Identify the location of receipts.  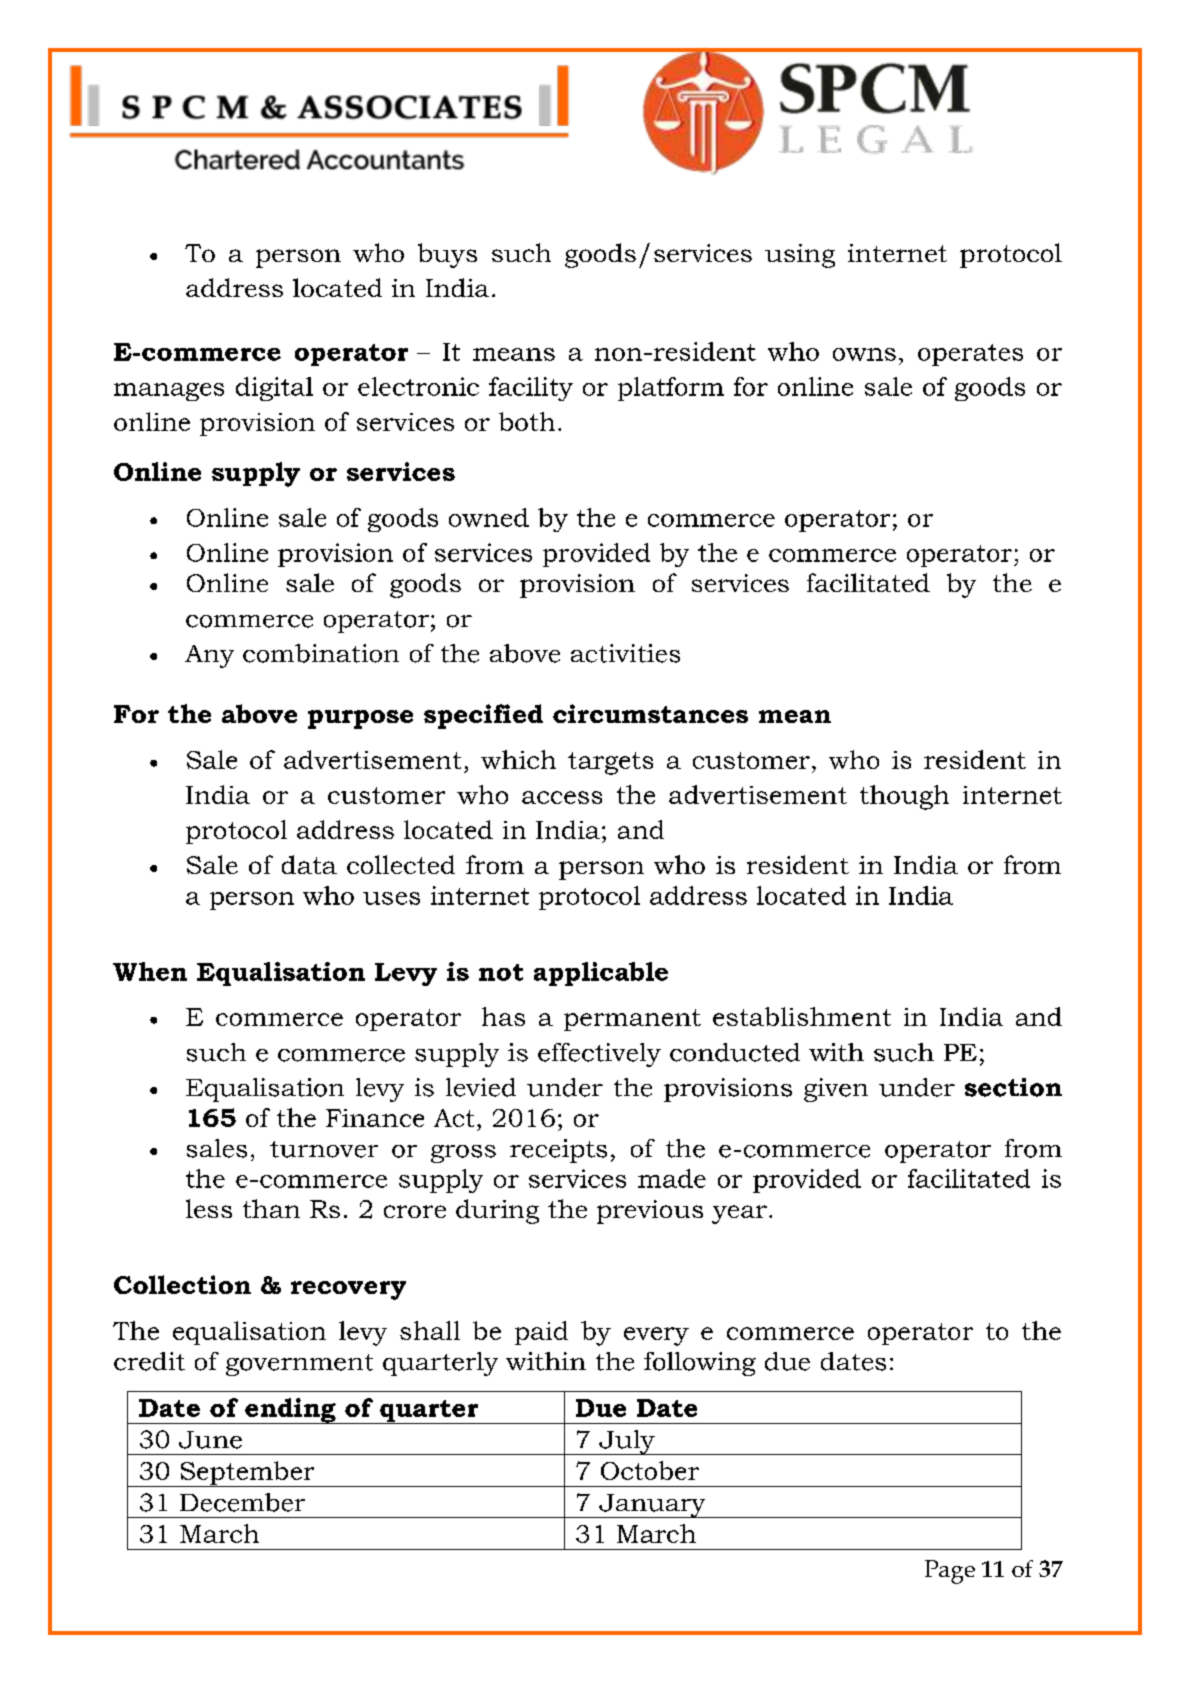
(558, 1151).
